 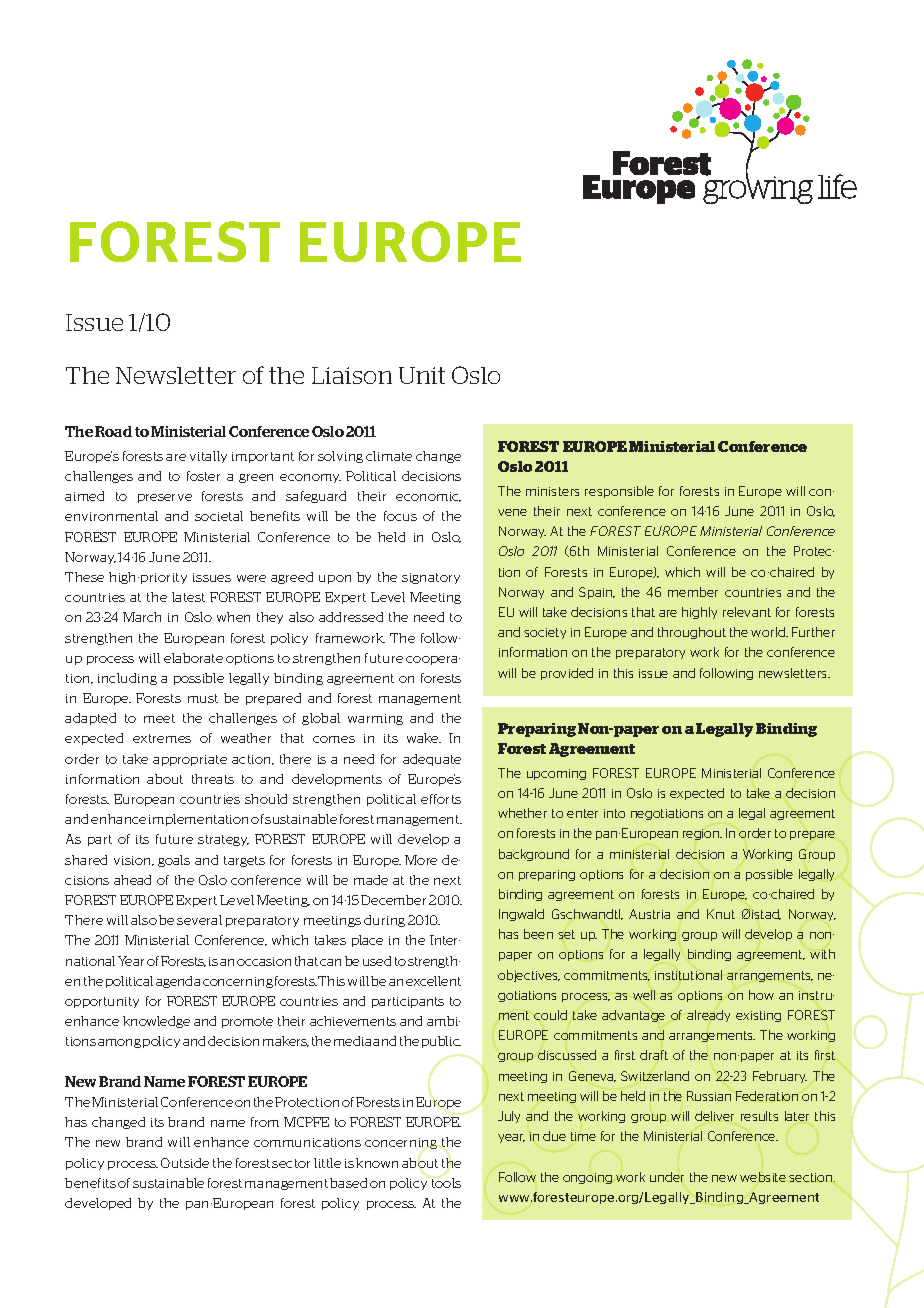 I want to click on society, so click(x=545, y=633).
